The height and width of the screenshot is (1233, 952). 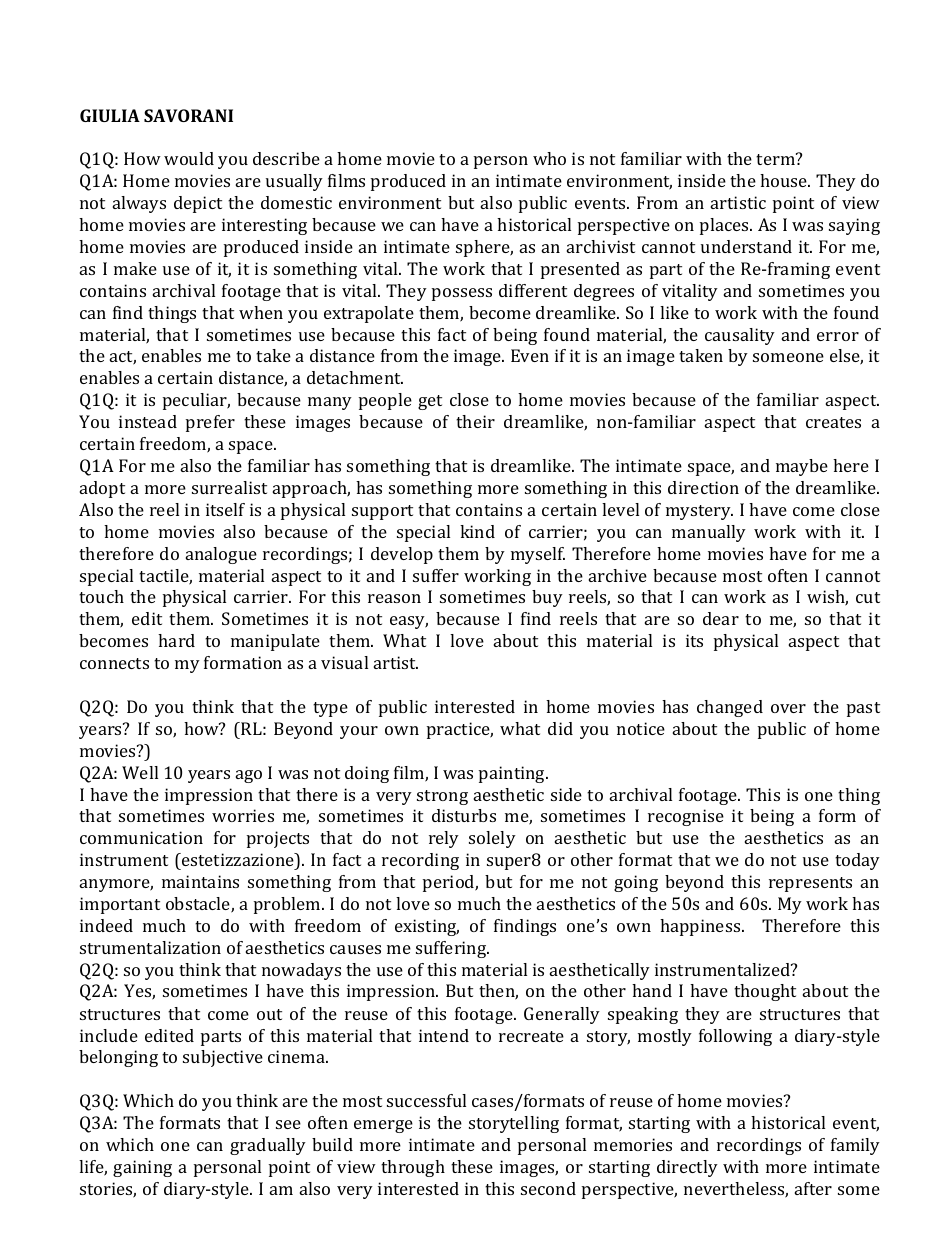 What do you see at coordinates (833, 422) in the screenshot?
I see `creates` at bounding box center [833, 422].
